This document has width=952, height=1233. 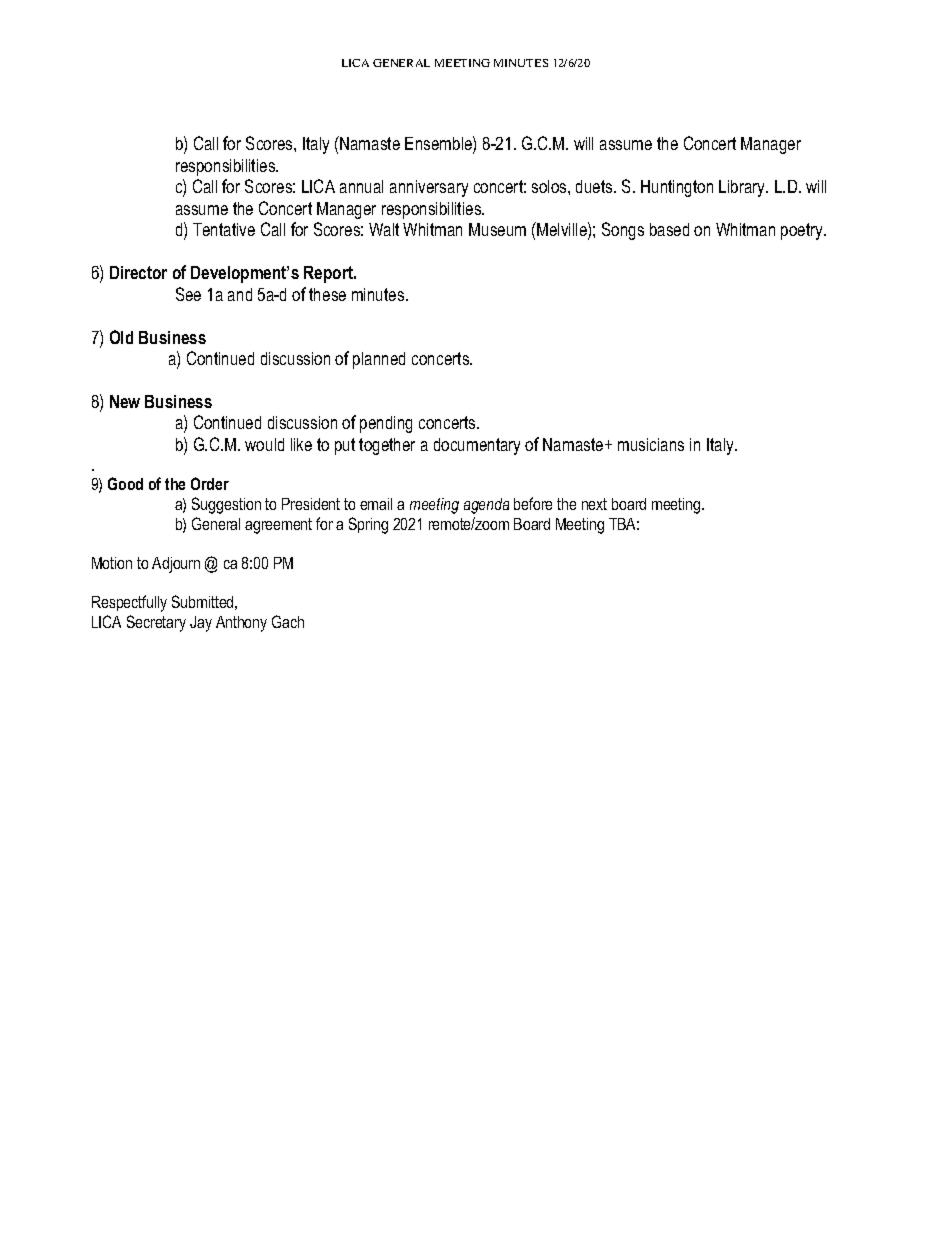 What do you see at coordinates (743, 188) in the document?
I see `Library` at bounding box center [743, 188].
